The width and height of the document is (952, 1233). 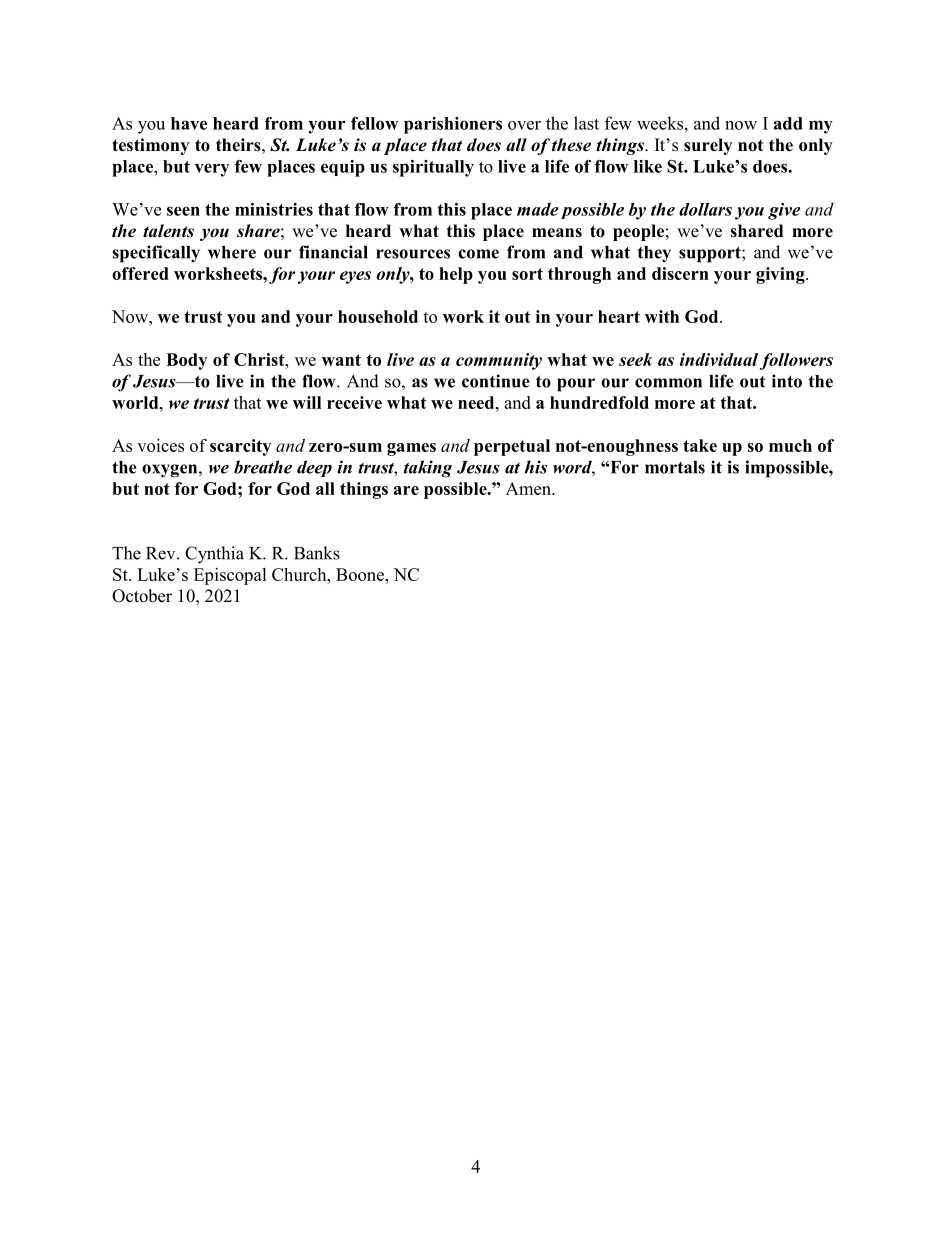 I want to click on Boone, so click(x=361, y=574).
